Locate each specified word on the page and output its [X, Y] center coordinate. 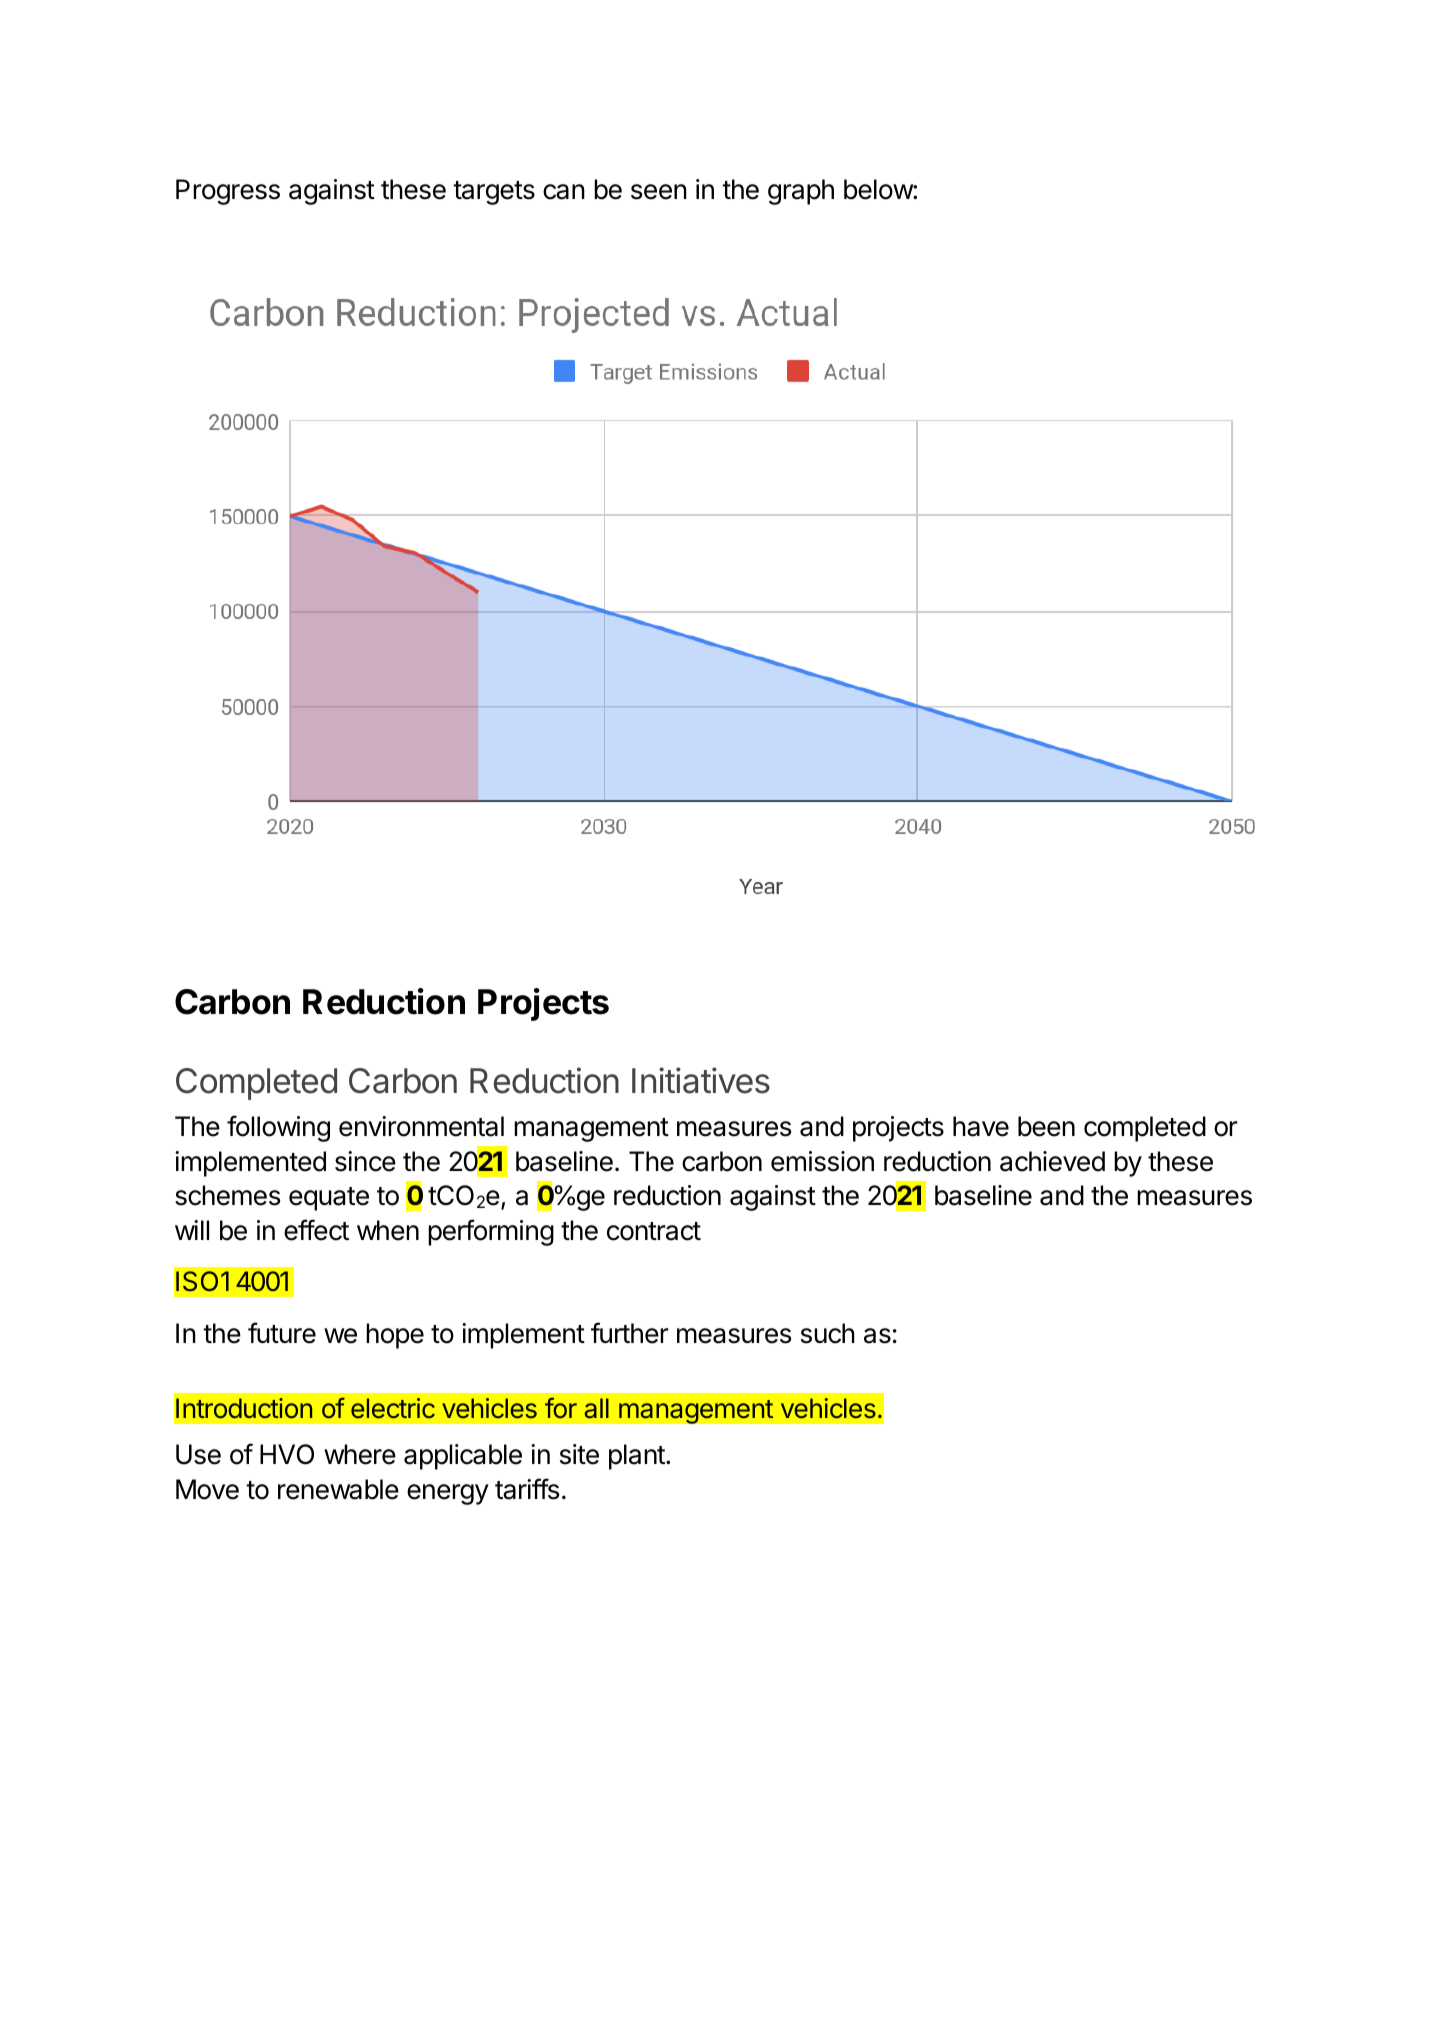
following [278, 1128]
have [981, 1126]
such [828, 1333]
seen [659, 192]
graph [801, 192]
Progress [228, 192]
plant [638, 1457]
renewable [338, 1489]
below [879, 189]
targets [494, 193]
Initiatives [701, 1080]
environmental [421, 1126]
